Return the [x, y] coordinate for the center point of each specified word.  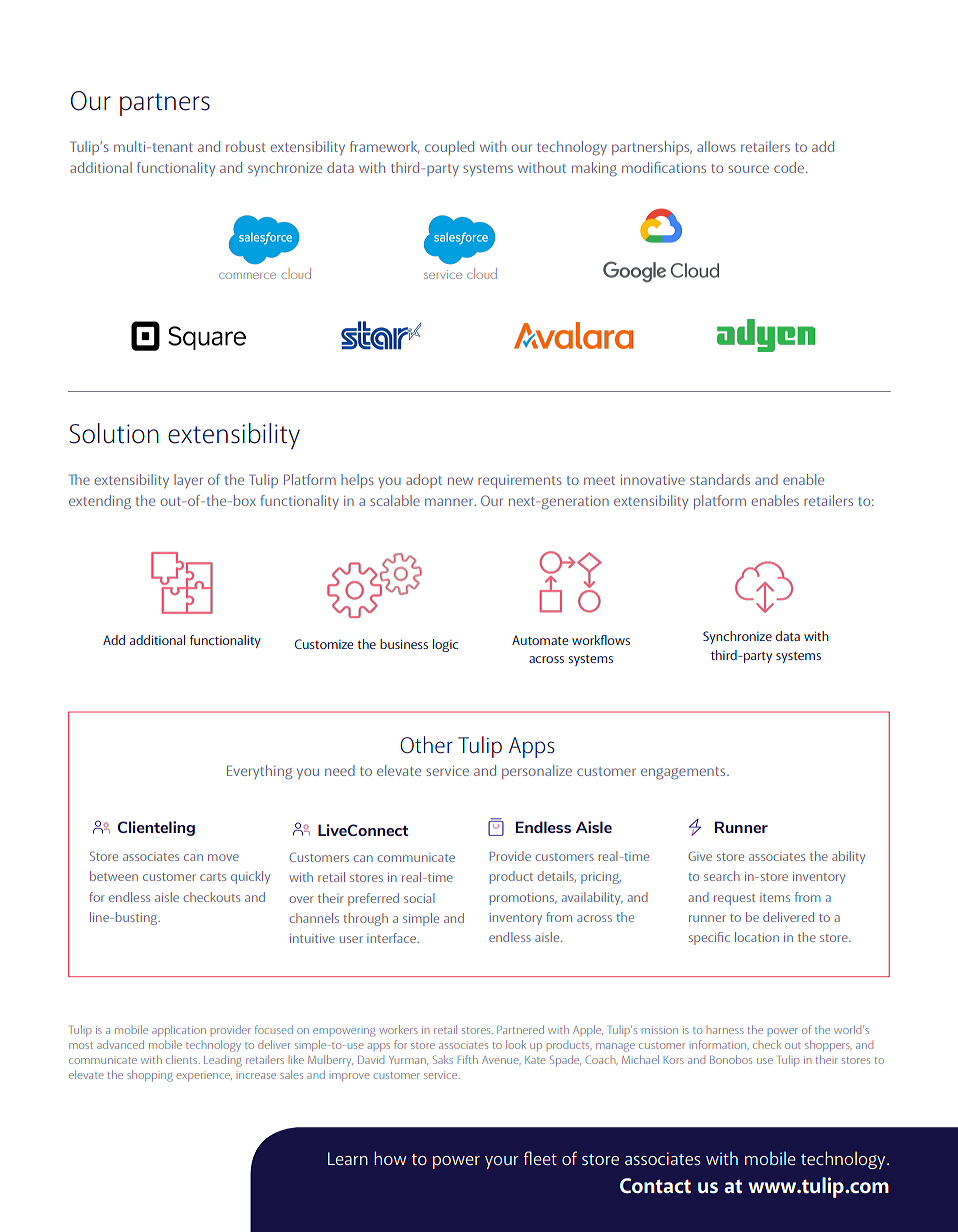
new [460, 481]
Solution [114, 433]
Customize [324, 644]
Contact [655, 1186]
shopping [150, 1076]
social [419, 898]
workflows [601, 640]
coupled [449, 148]
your [502, 1162]
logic [445, 645]
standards [720, 479]
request [734, 899]
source [748, 169]
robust [246, 146]
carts [213, 877]
